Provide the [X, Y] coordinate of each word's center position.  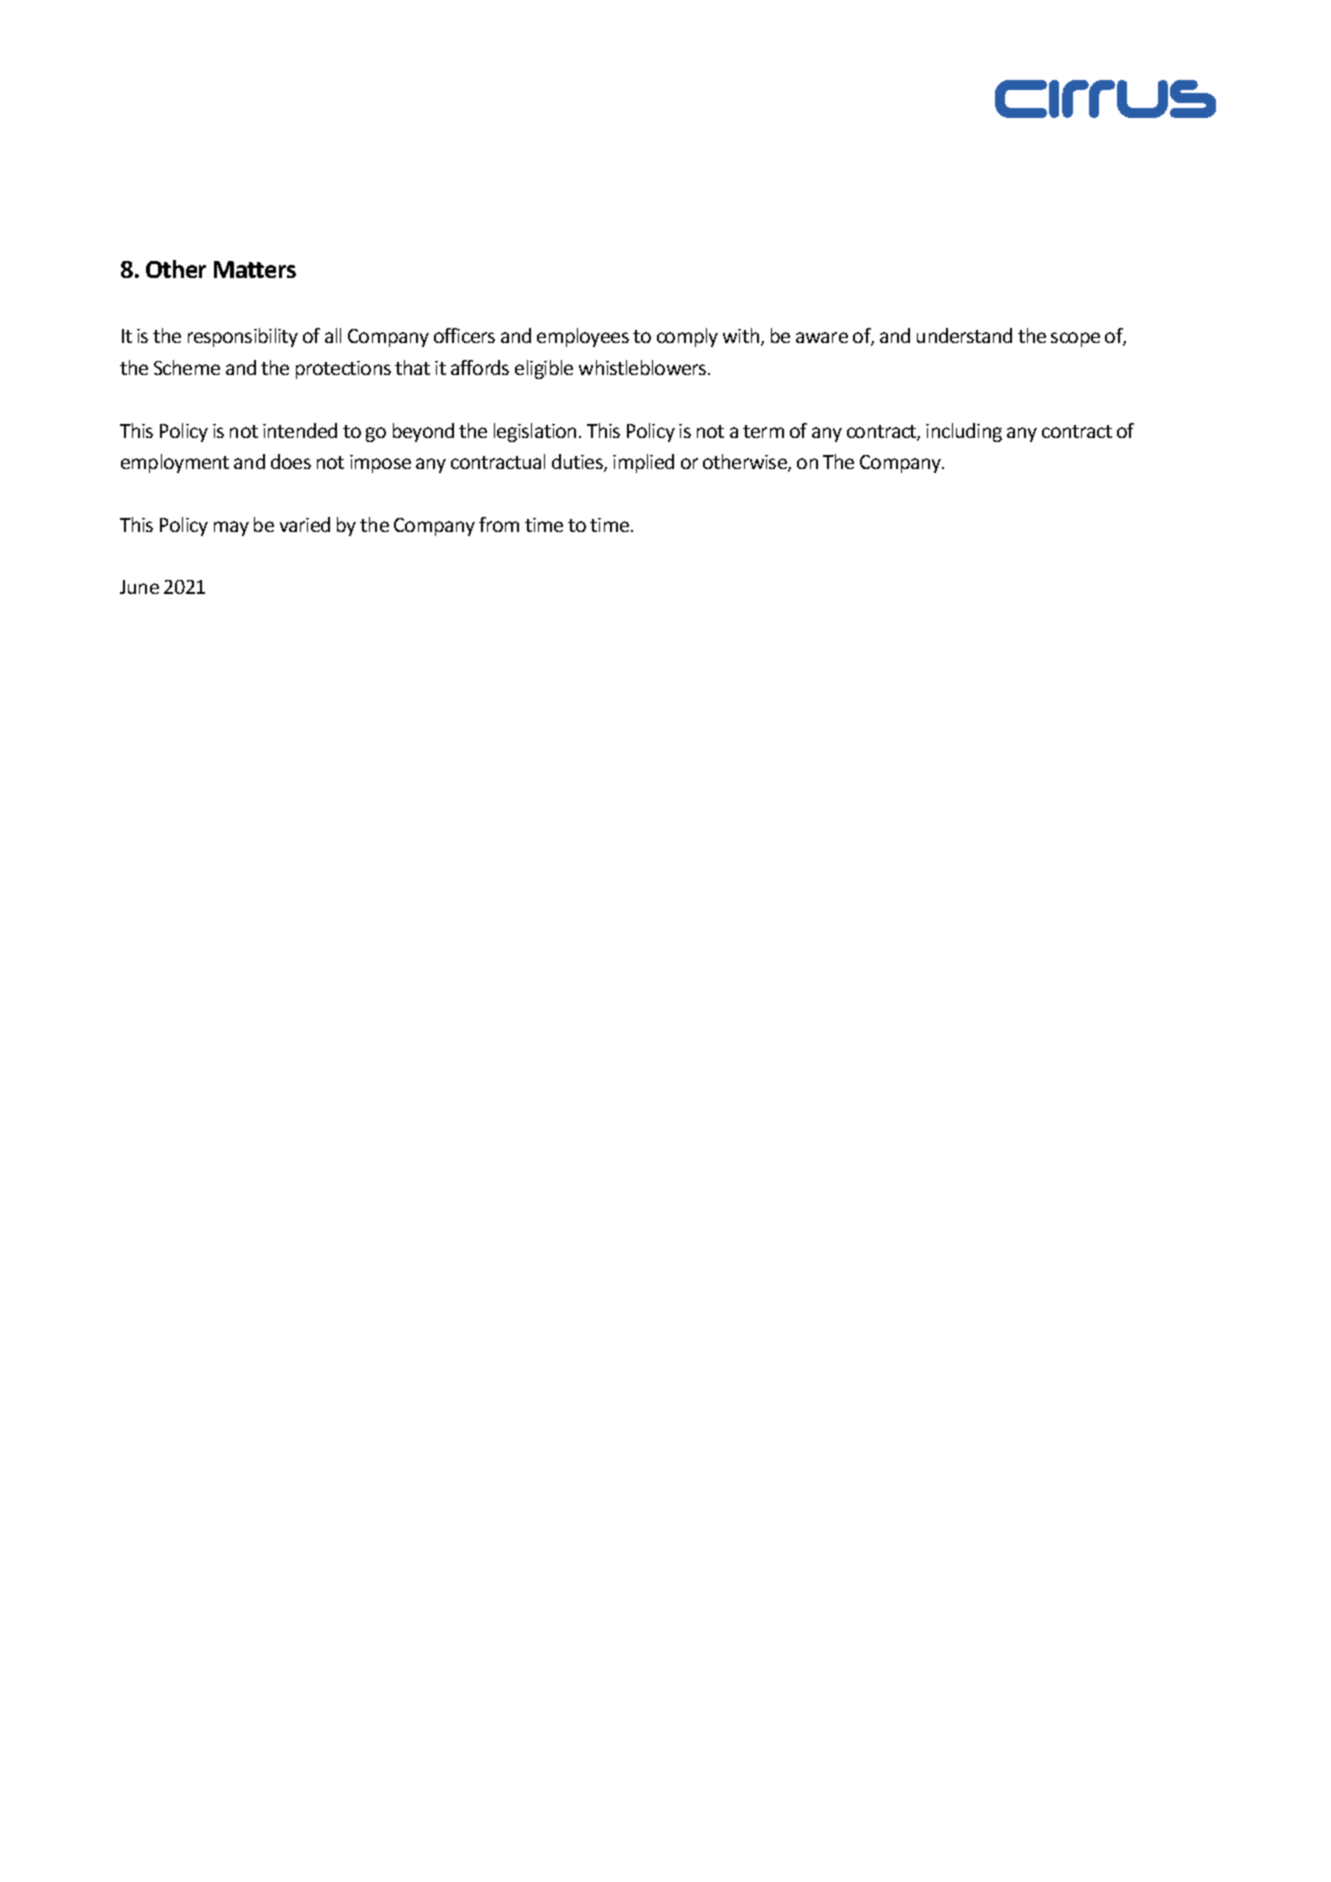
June [139, 587]
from [499, 524]
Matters [255, 269]
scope [1075, 339]
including [964, 432]
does [291, 461]
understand [964, 335]
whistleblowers [644, 367]
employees [583, 337]
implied [643, 463]
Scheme [187, 367]
